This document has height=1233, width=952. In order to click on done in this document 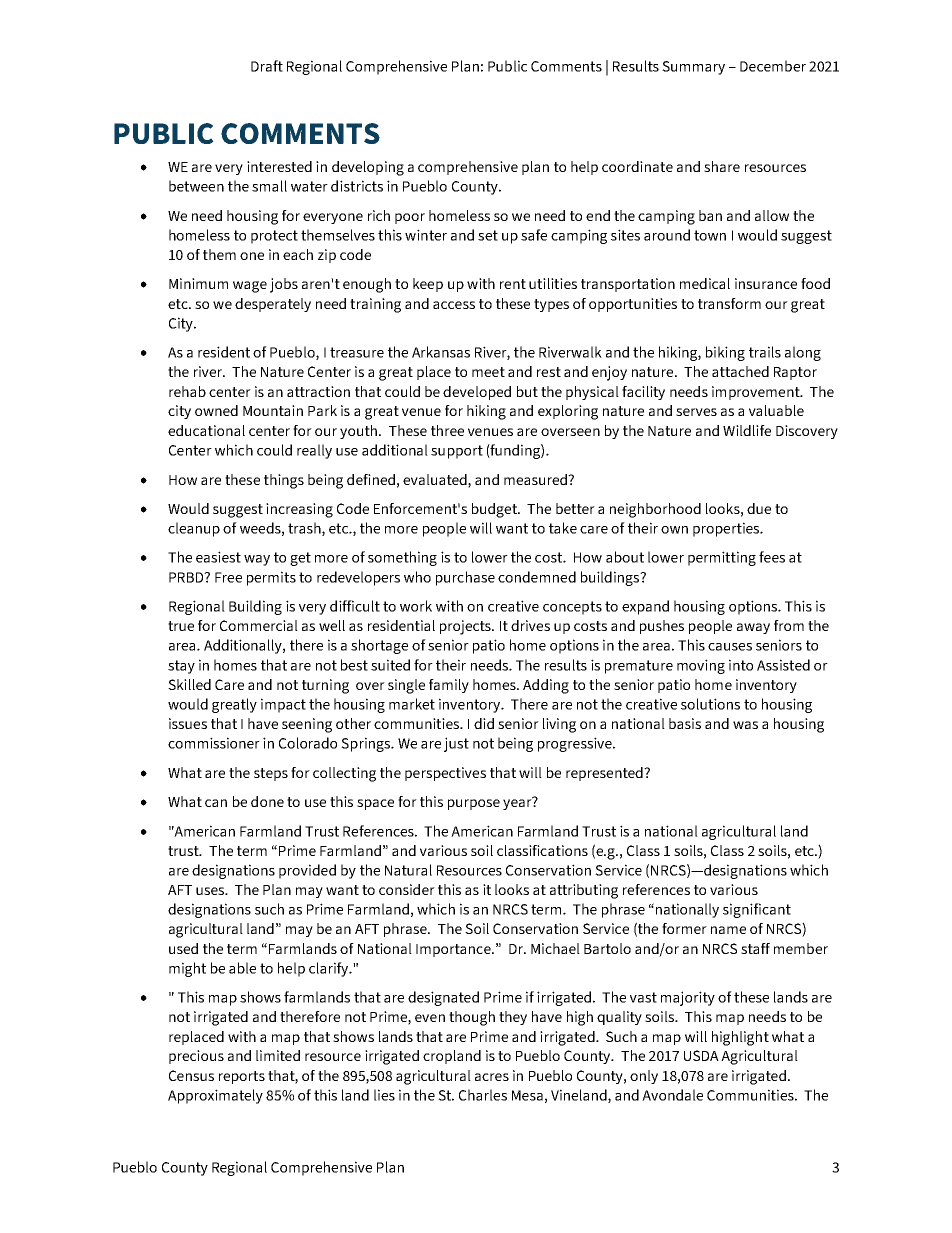, I will do `click(267, 801)`.
